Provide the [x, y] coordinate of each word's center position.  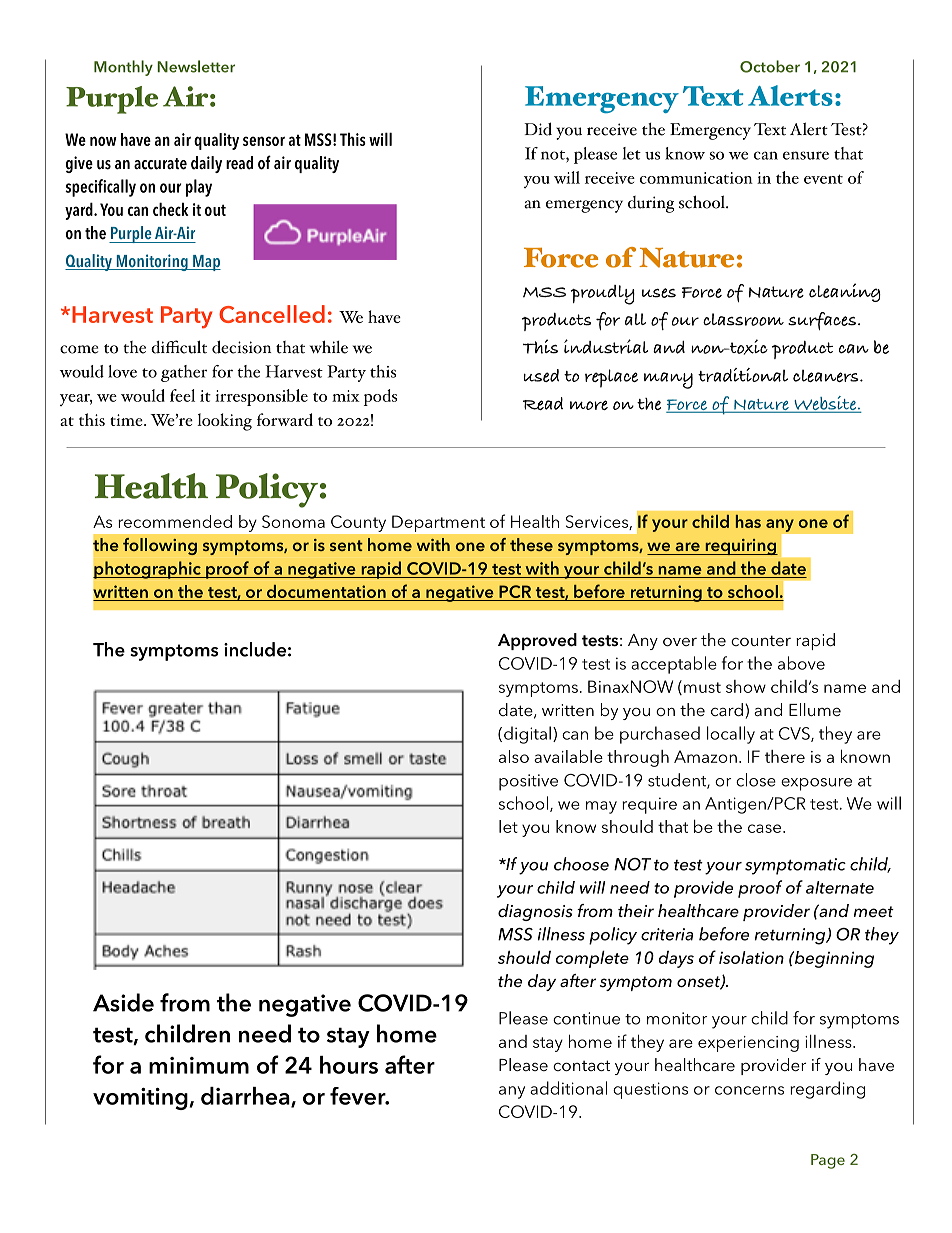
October [770, 66]
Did [538, 129]
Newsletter [196, 66]
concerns [749, 1090]
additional [568, 1088]
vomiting [141, 1099]
